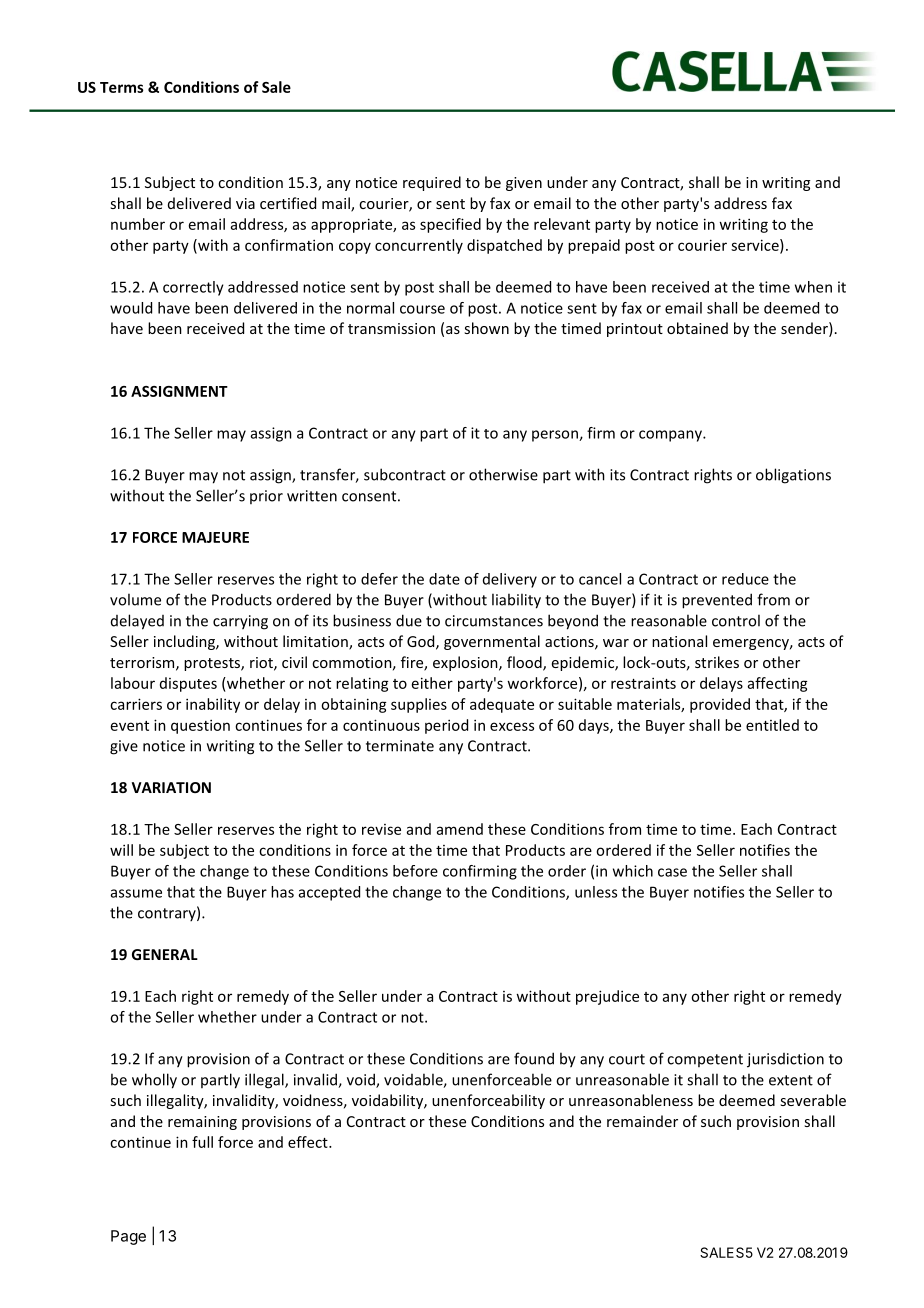 Image resolution: width=924 pixels, height=1308 pixels. I want to click on VARIATION, so click(171, 787).
